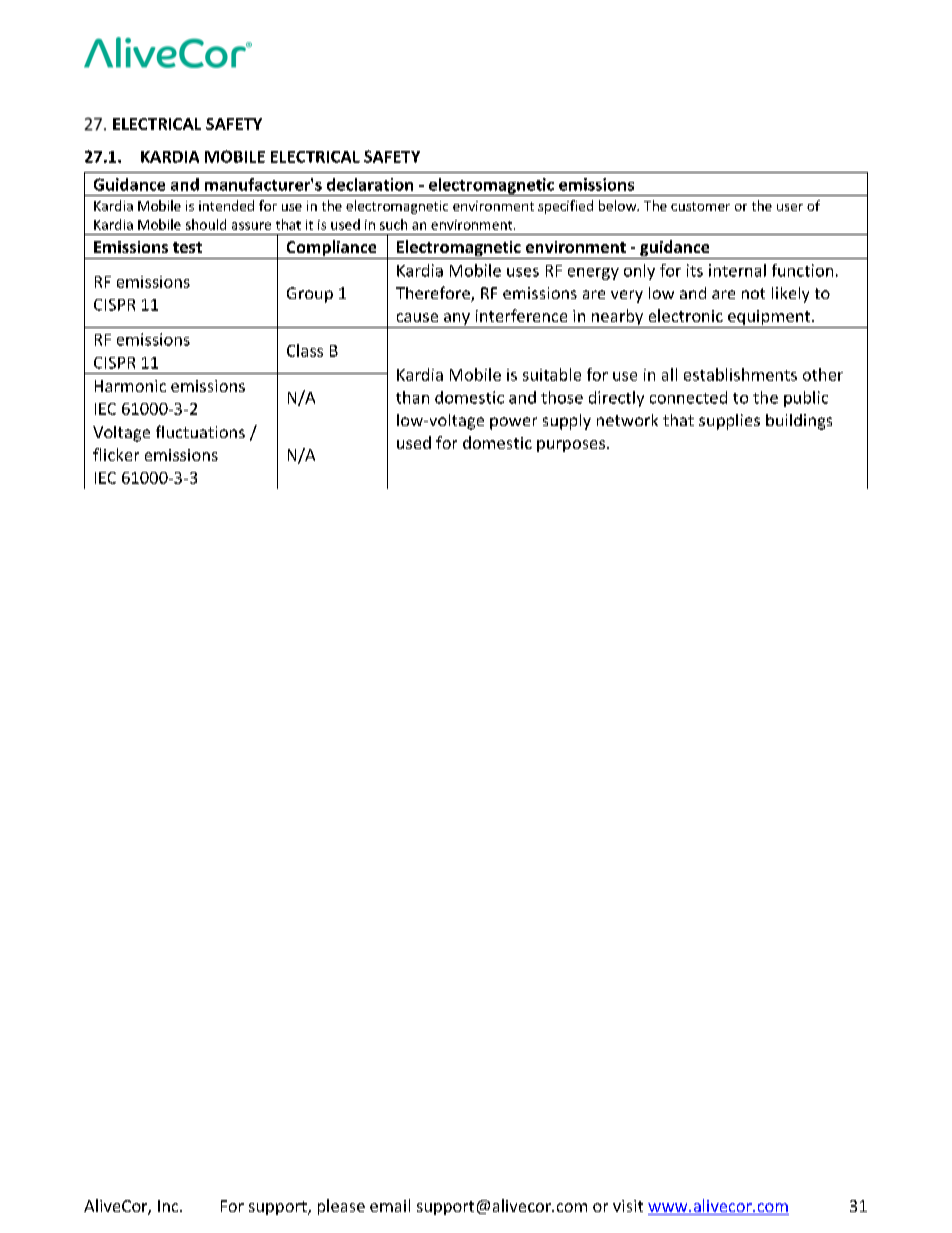  What do you see at coordinates (341, 1207) in the screenshot?
I see `please` at bounding box center [341, 1207].
